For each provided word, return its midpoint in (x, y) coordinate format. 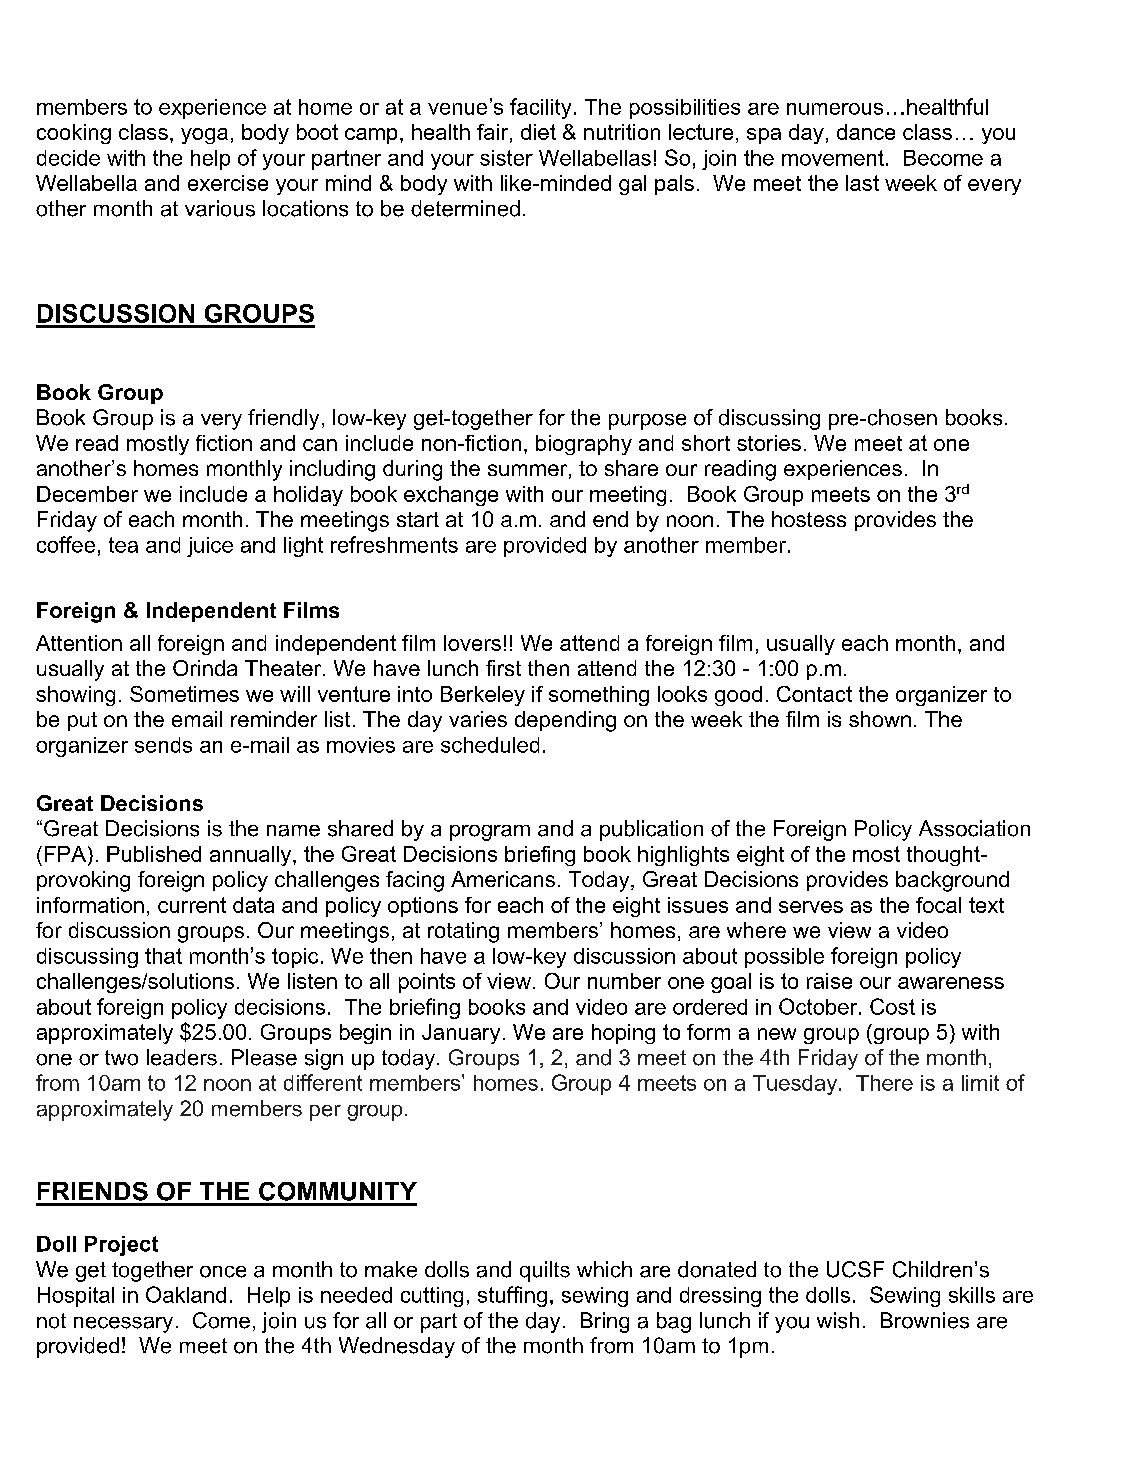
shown (880, 719)
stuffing (512, 1296)
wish (838, 1320)
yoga (204, 136)
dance (866, 132)
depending (565, 721)
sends (163, 745)
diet (538, 132)
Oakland (186, 1294)
